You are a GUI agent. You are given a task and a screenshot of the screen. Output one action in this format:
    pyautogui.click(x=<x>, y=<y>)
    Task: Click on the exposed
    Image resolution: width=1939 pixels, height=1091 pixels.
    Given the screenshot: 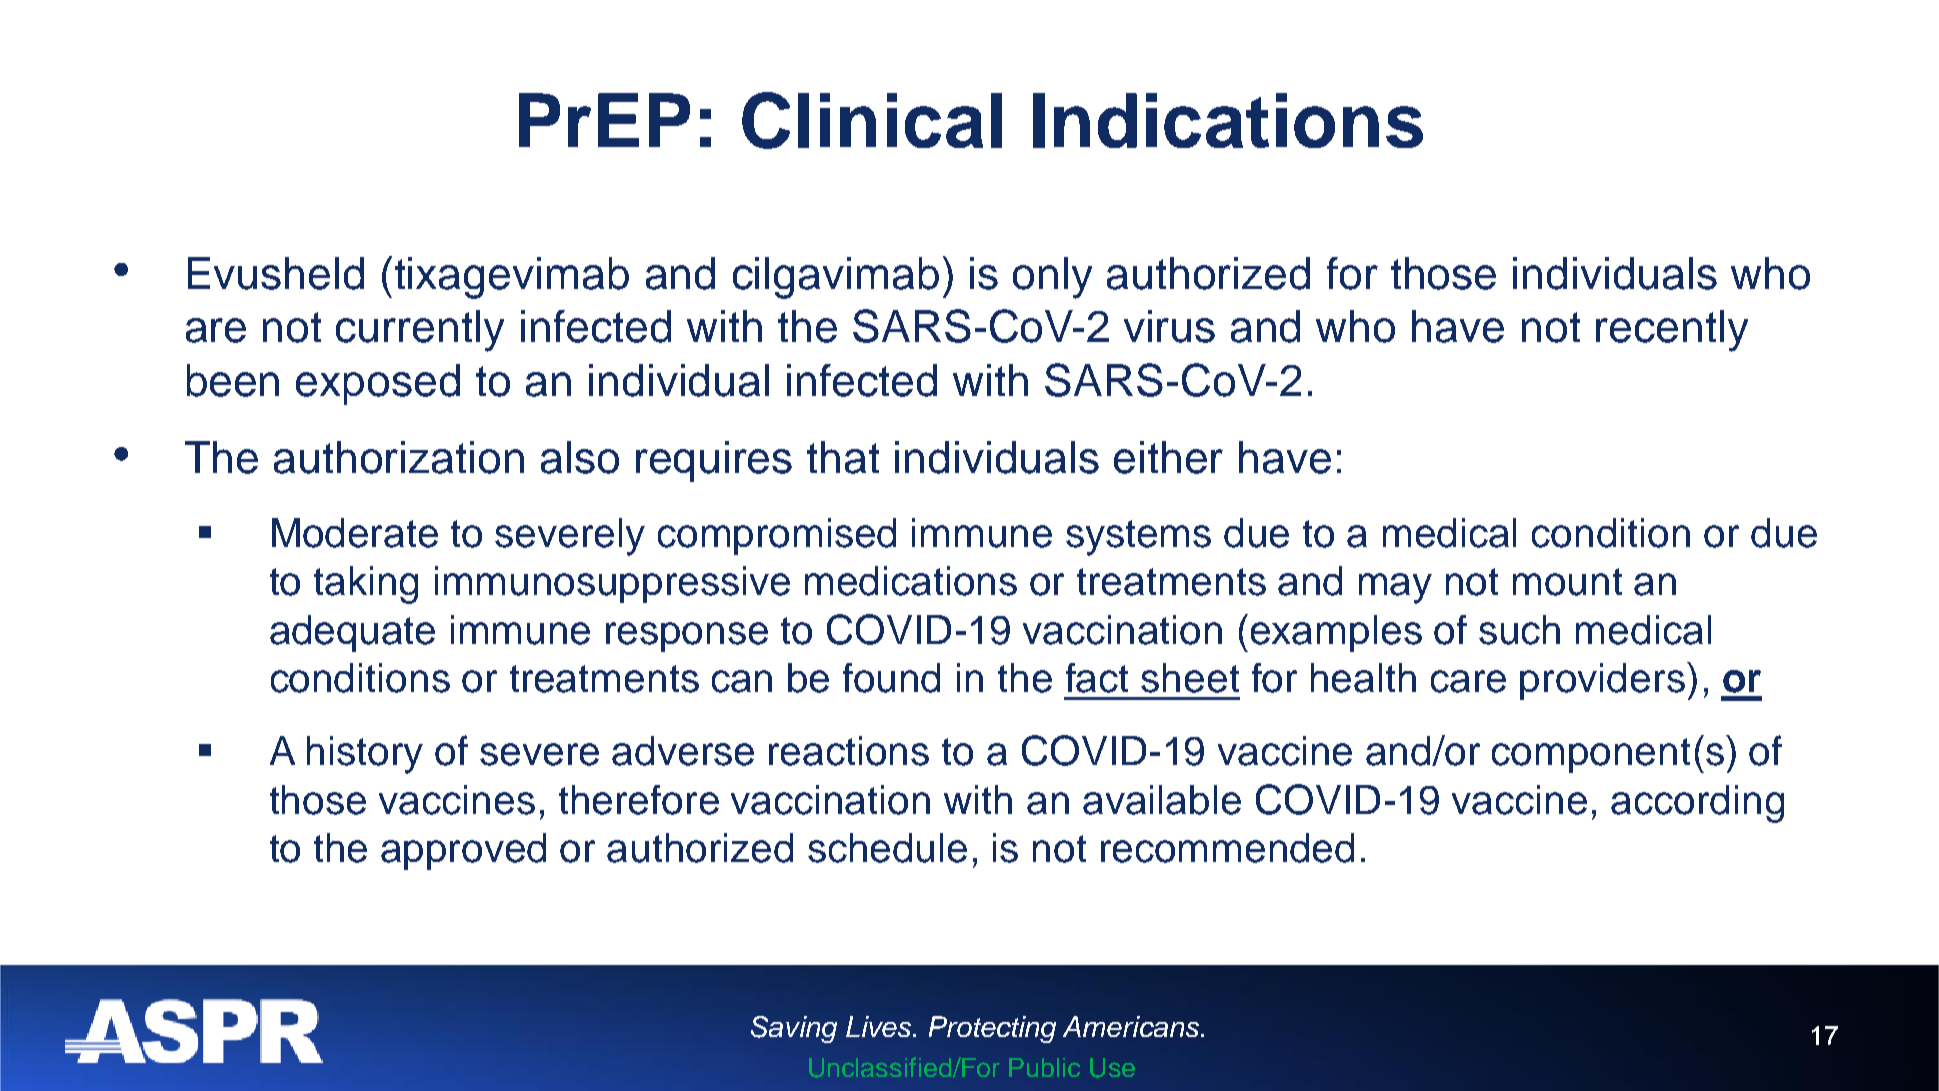 What is the action you would take?
    pyautogui.click(x=378, y=384)
